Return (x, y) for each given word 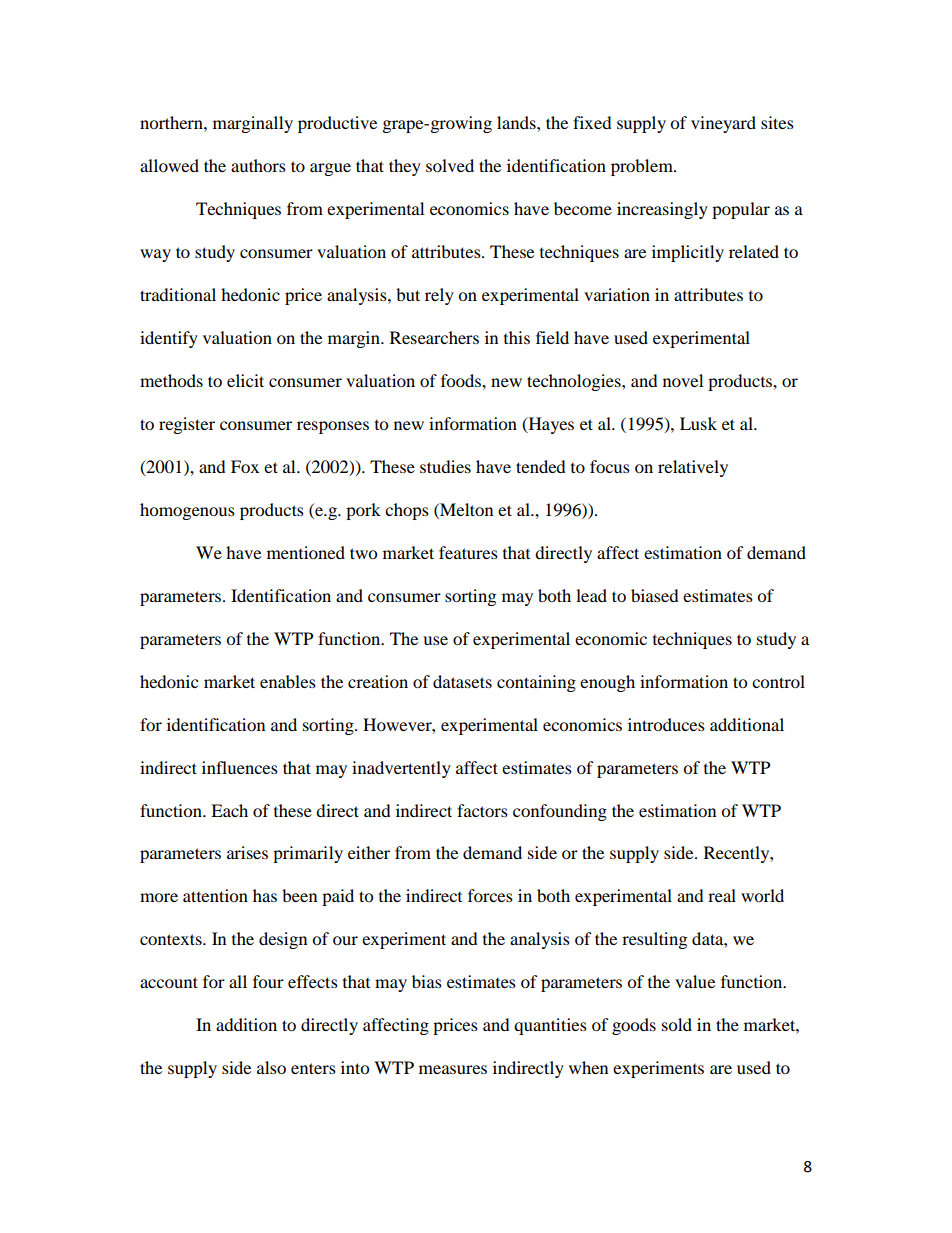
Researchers (434, 337)
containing (536, 683)
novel (683, 380)
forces (490, 895)
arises (247, 852)
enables (288, 681)
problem (643, 167)
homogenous (187, 511)
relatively (693, 468)
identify (169, 339)
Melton (465, 509)
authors (258, 165)
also (271, 1067)
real (722, 895)
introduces (666, 724)
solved (450, 165)
